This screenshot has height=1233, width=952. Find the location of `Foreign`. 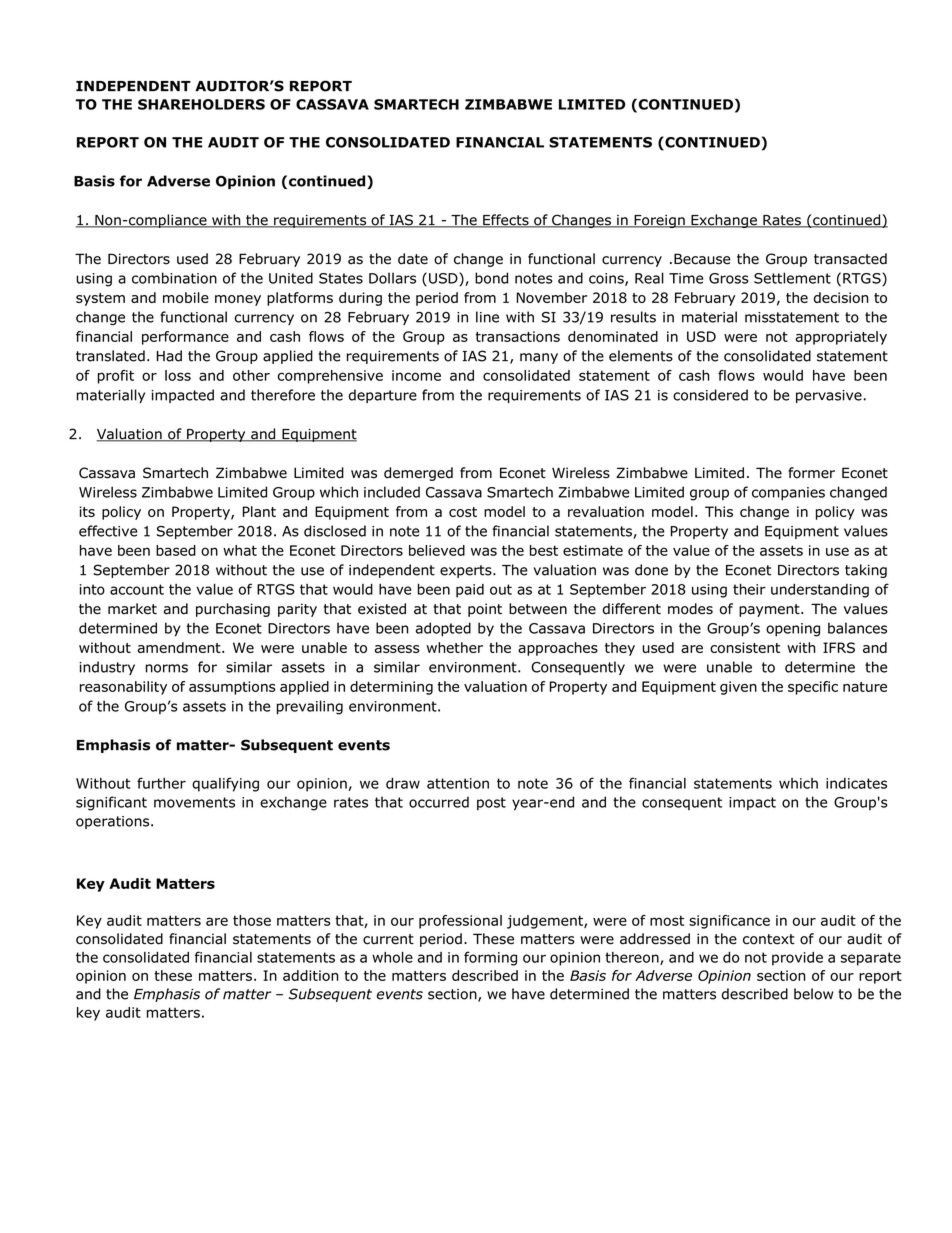

Foreign is located at coordinates (659, 221).
